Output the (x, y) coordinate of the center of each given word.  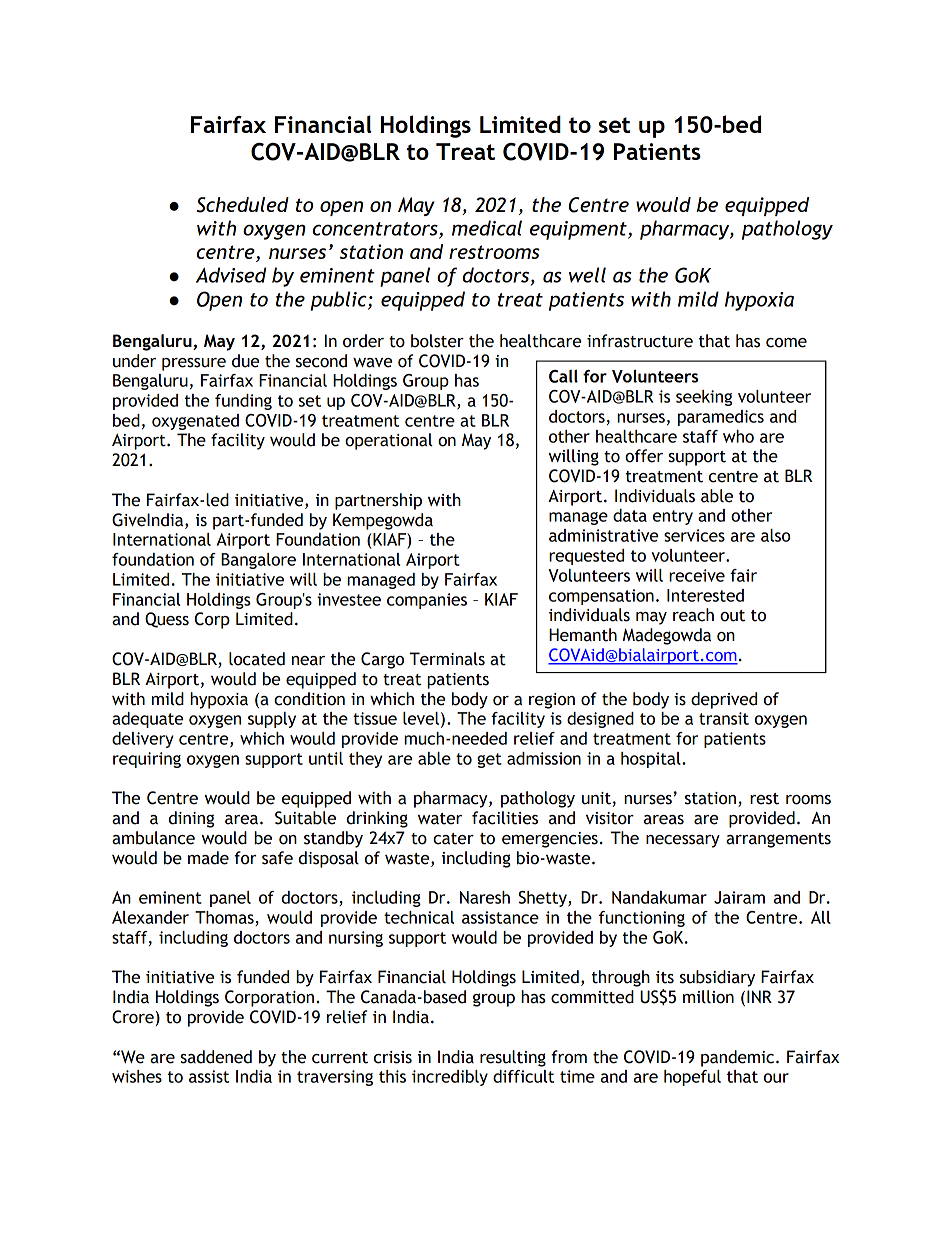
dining (191, 819)
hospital (652, 760)
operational (389, 441)
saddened (216, 1057)
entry (673, 517)
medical (487, 228)
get (489, 760)
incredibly (450, 1078)
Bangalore (258, 561)
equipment (579, 230)
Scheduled (243, 205)
